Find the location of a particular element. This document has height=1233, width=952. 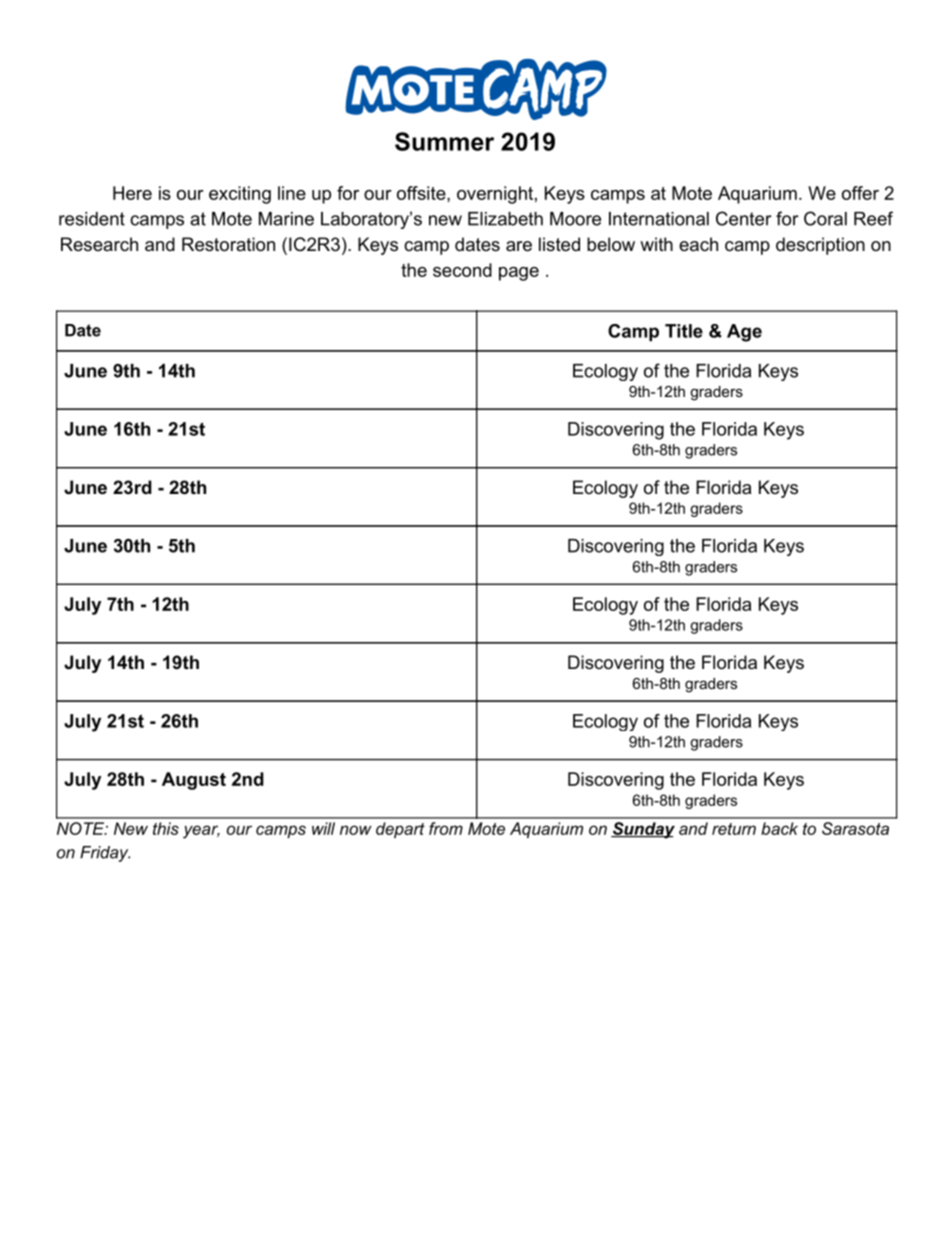

description is located at coordinates (820, 246).
